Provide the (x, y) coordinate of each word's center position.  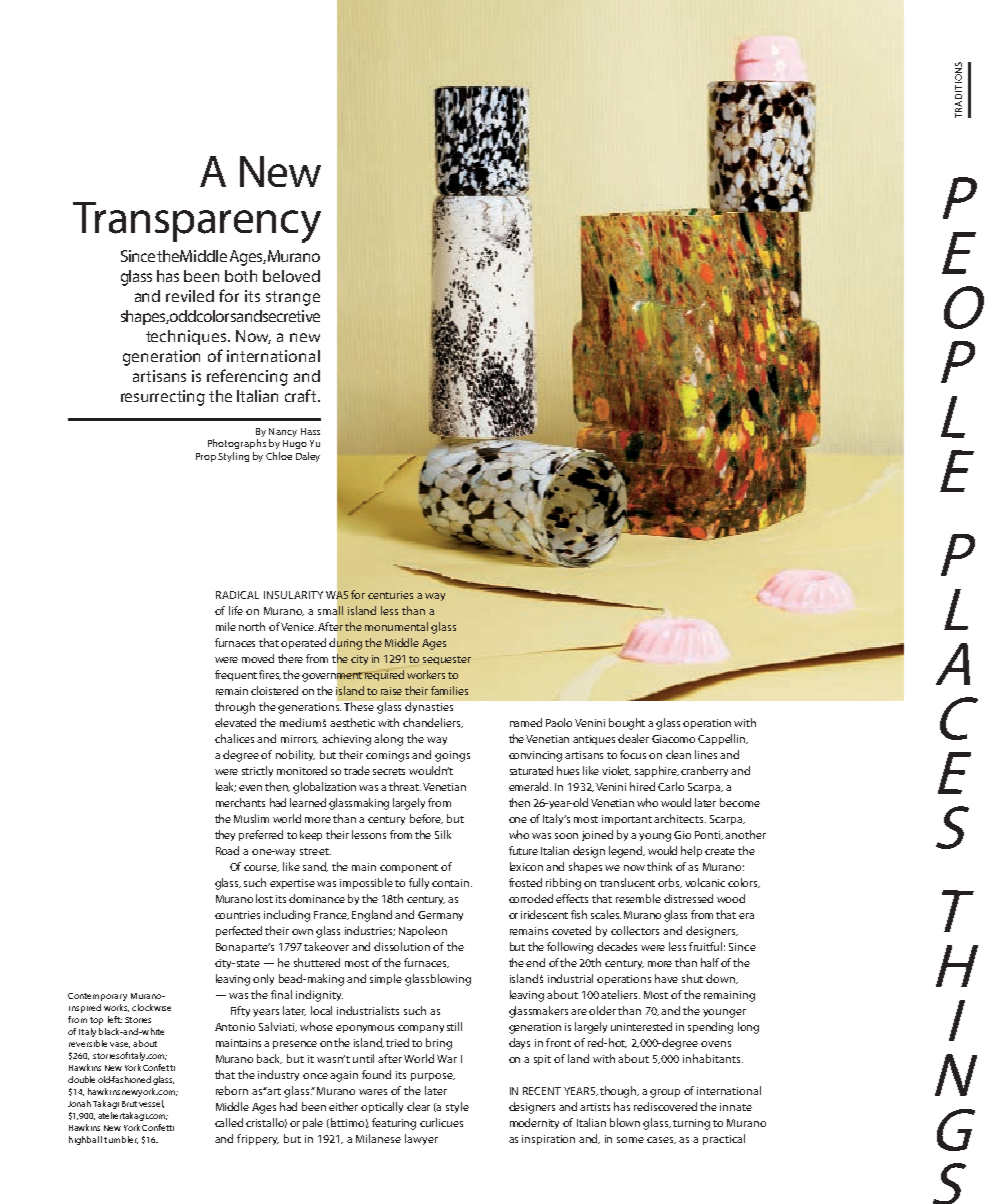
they (225, 835)
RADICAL (237, 595)
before (426, 819)
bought (627, 724)
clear (418, 1106)
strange (293, 298)
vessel (151, 1104)
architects (680, 818)
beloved (291, 276)
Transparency (197, 222)
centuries (390, 595)
